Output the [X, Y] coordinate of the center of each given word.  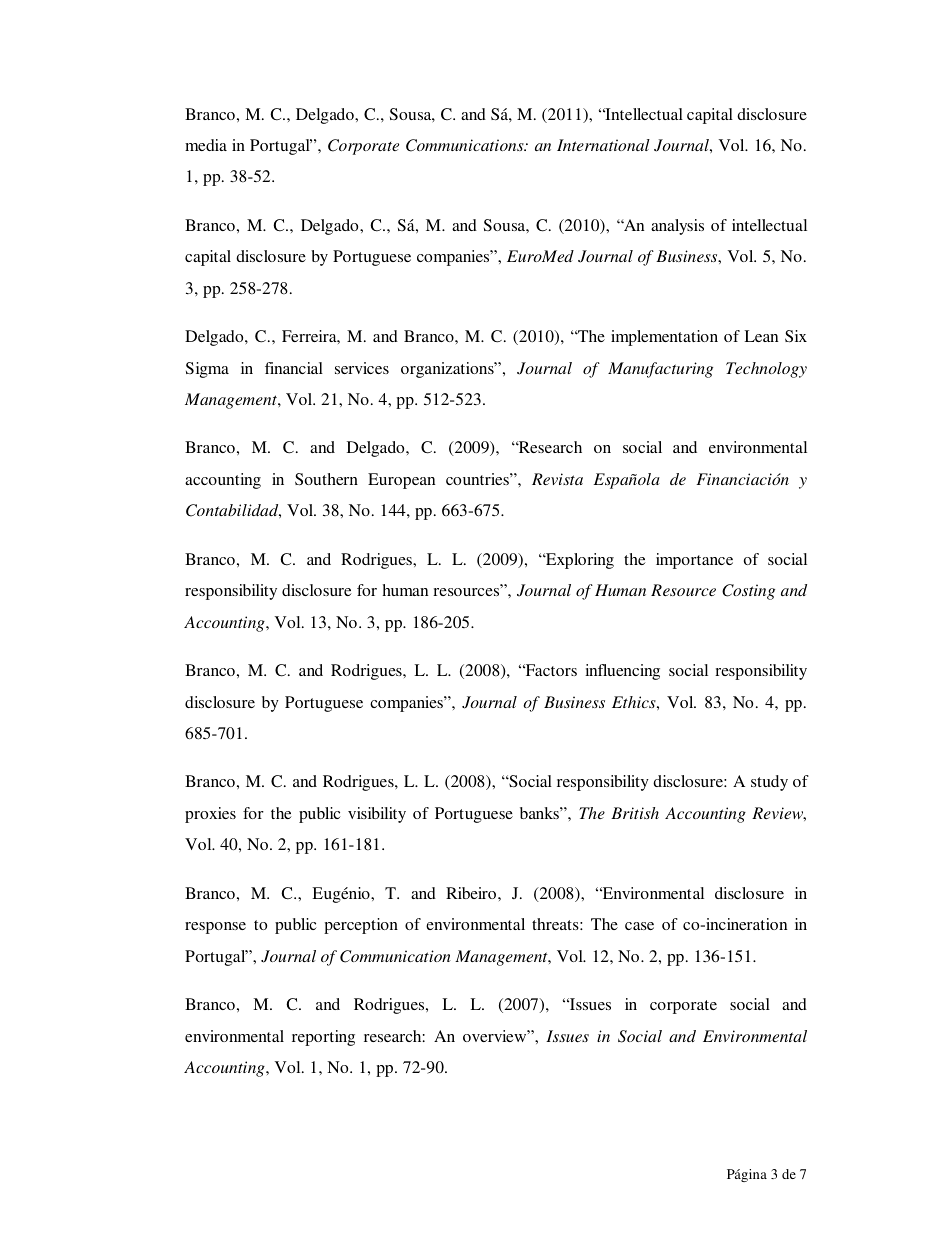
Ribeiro [472, 893]
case [639, 926]
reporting [323, 1038]
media [206, 145]
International [603, 145]
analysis [677, 227]
